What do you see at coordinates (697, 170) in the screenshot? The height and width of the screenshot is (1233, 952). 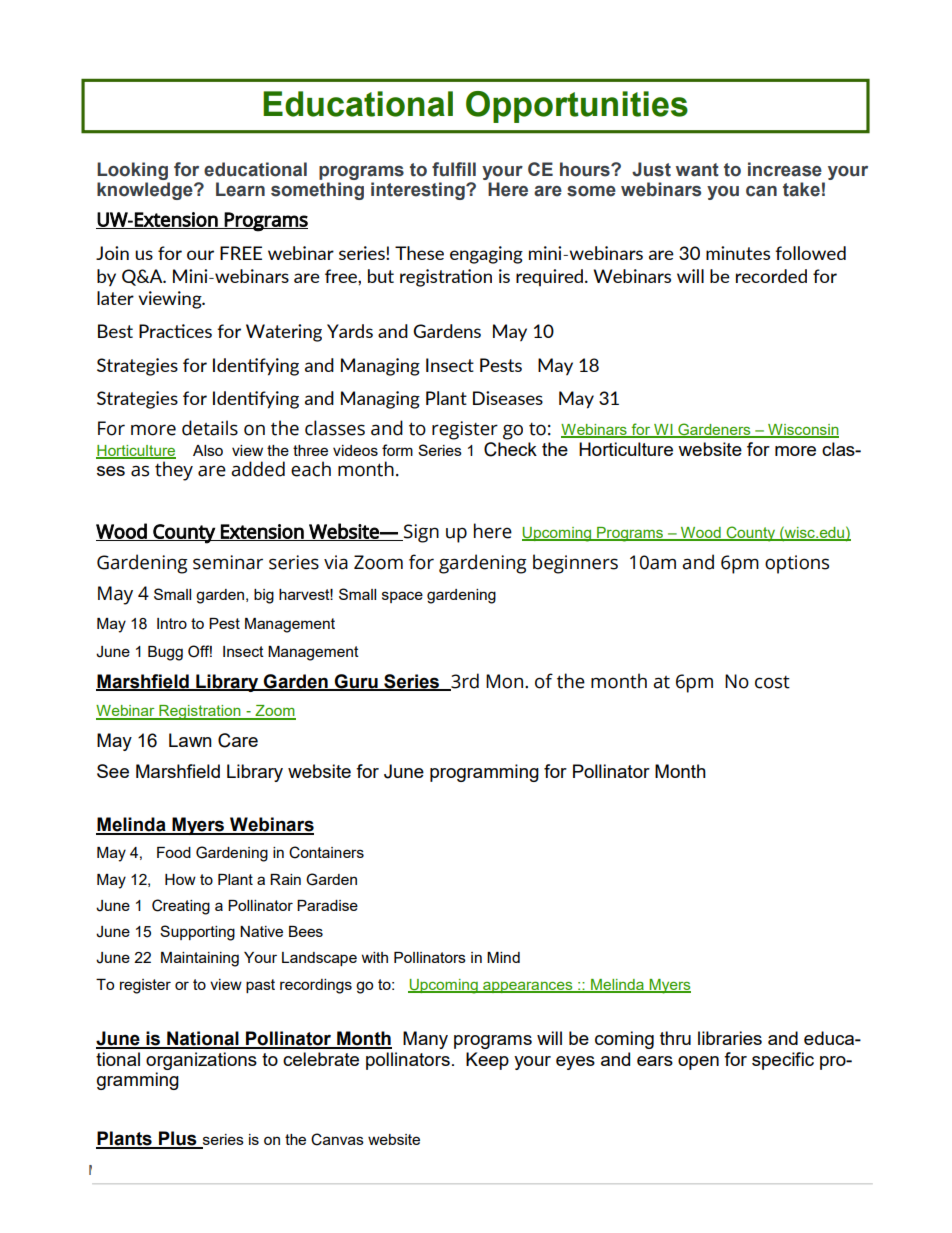 I see `want` at bounding box center [697, 170].
